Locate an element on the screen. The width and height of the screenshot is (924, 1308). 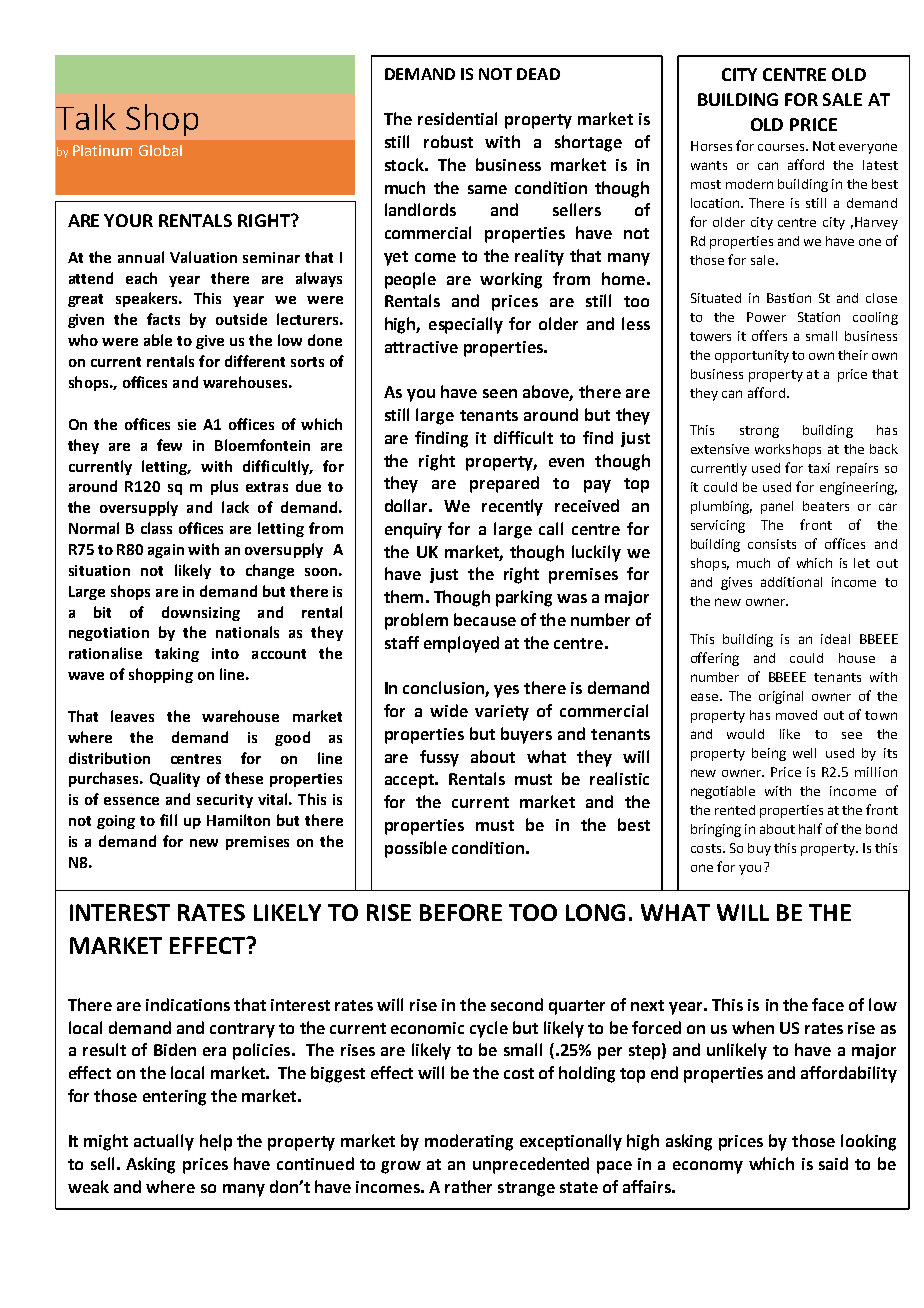
actually is located at coordinates (164, 1142).
